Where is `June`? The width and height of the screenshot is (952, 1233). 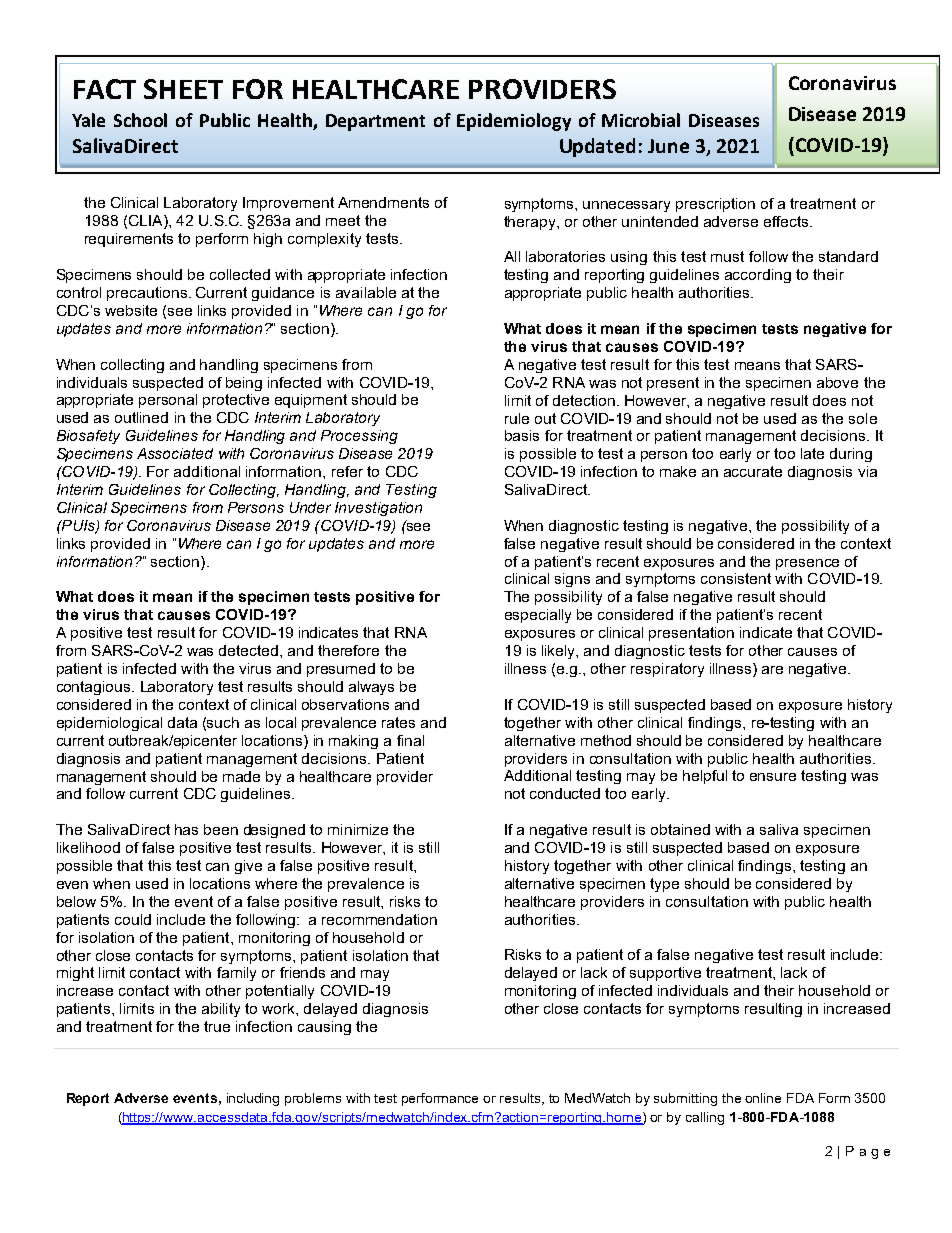
June is located at coordinates (668, 146).
